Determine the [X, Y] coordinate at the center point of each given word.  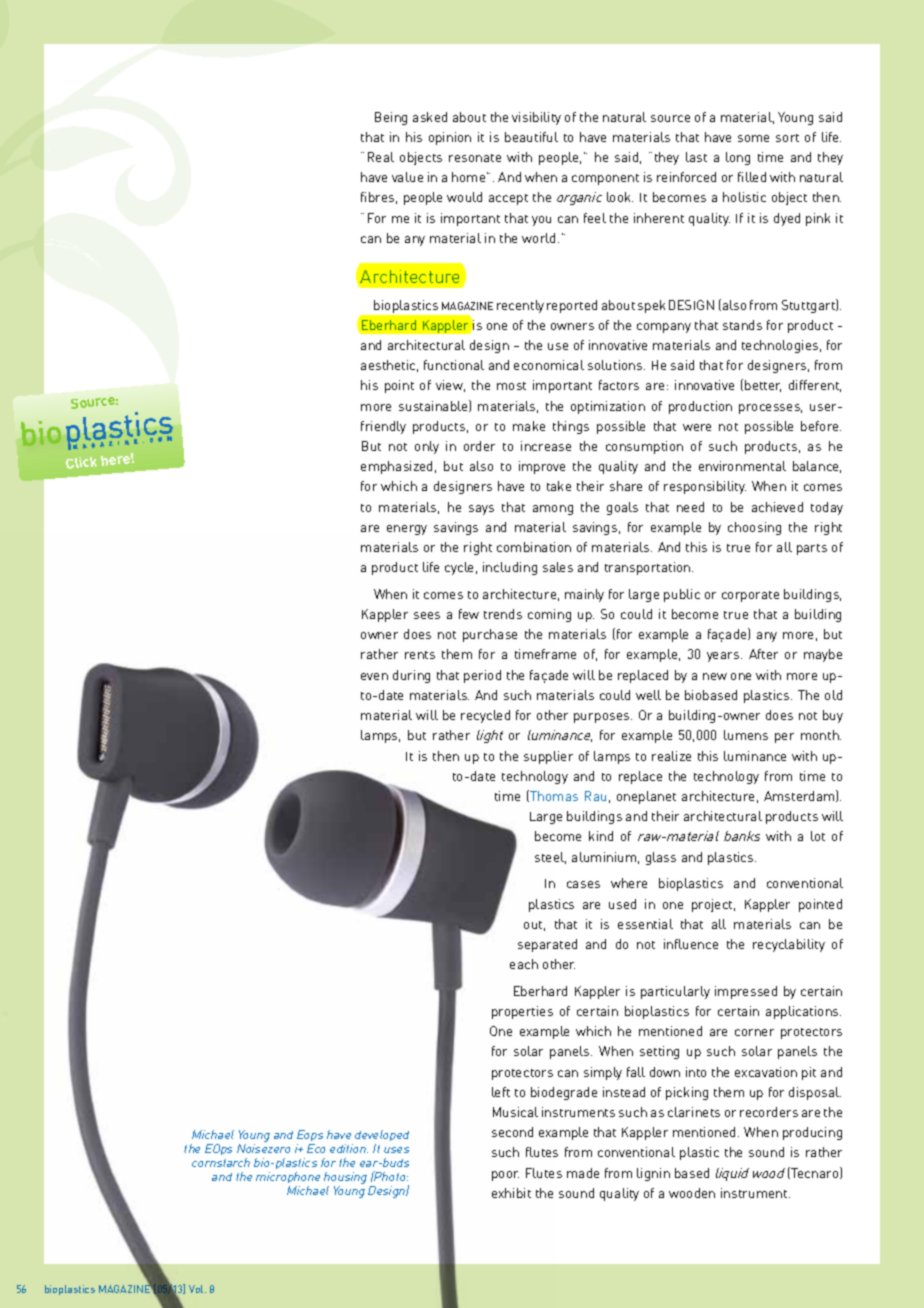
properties [522, 1012]
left [501, 1092]
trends [503, 614]
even [374, 676]
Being [391, 118]
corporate [750, 596]
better [763, 386]
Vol [197, 1289]
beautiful [531, 137]
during [411, 676]
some [753, 138]
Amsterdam [800, 796]
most [511, 386]
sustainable [434, 406]
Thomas [553, 796]
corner [754, 1032]
